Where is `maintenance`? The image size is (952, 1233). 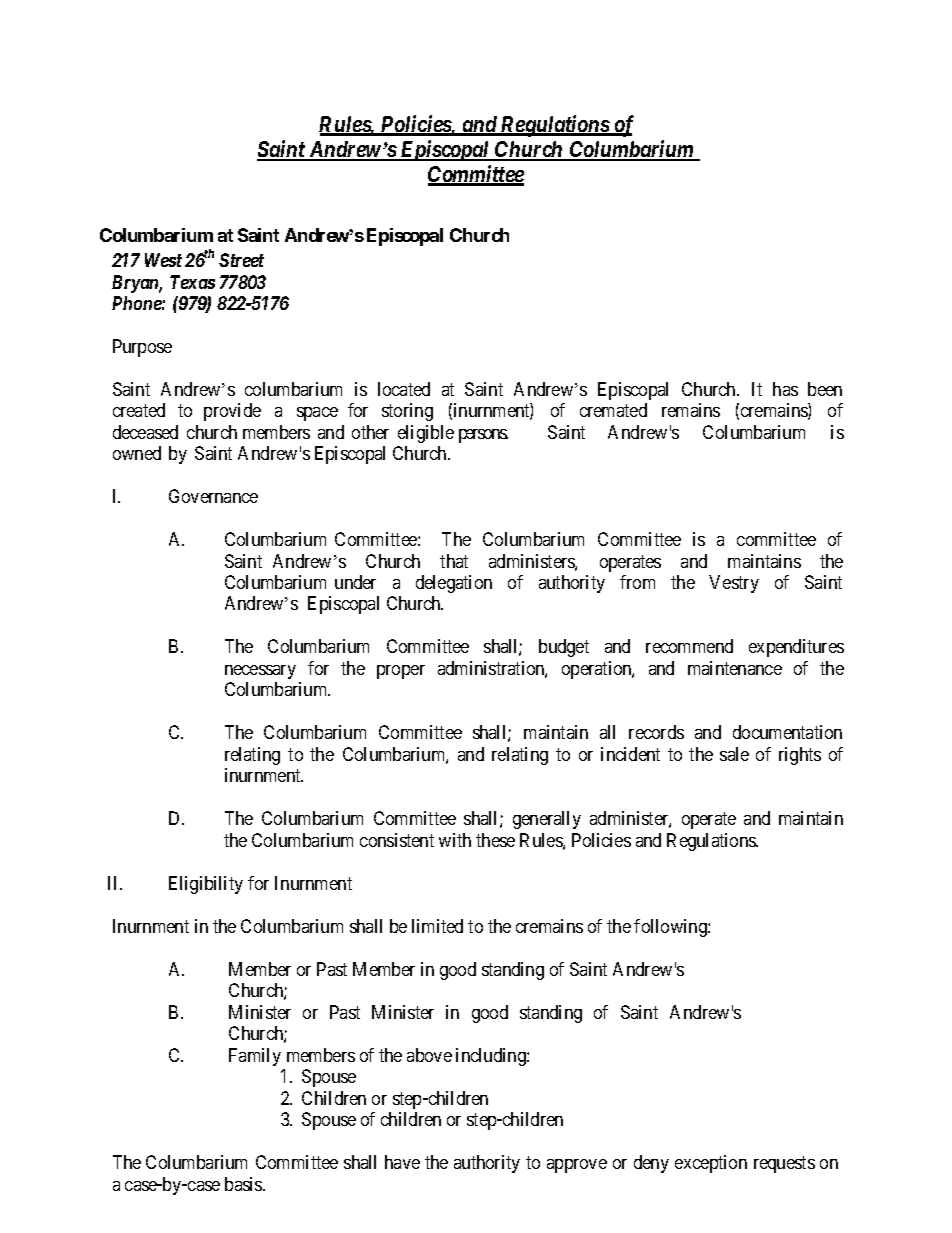 maintenance is located at coordinates (735, 668).
